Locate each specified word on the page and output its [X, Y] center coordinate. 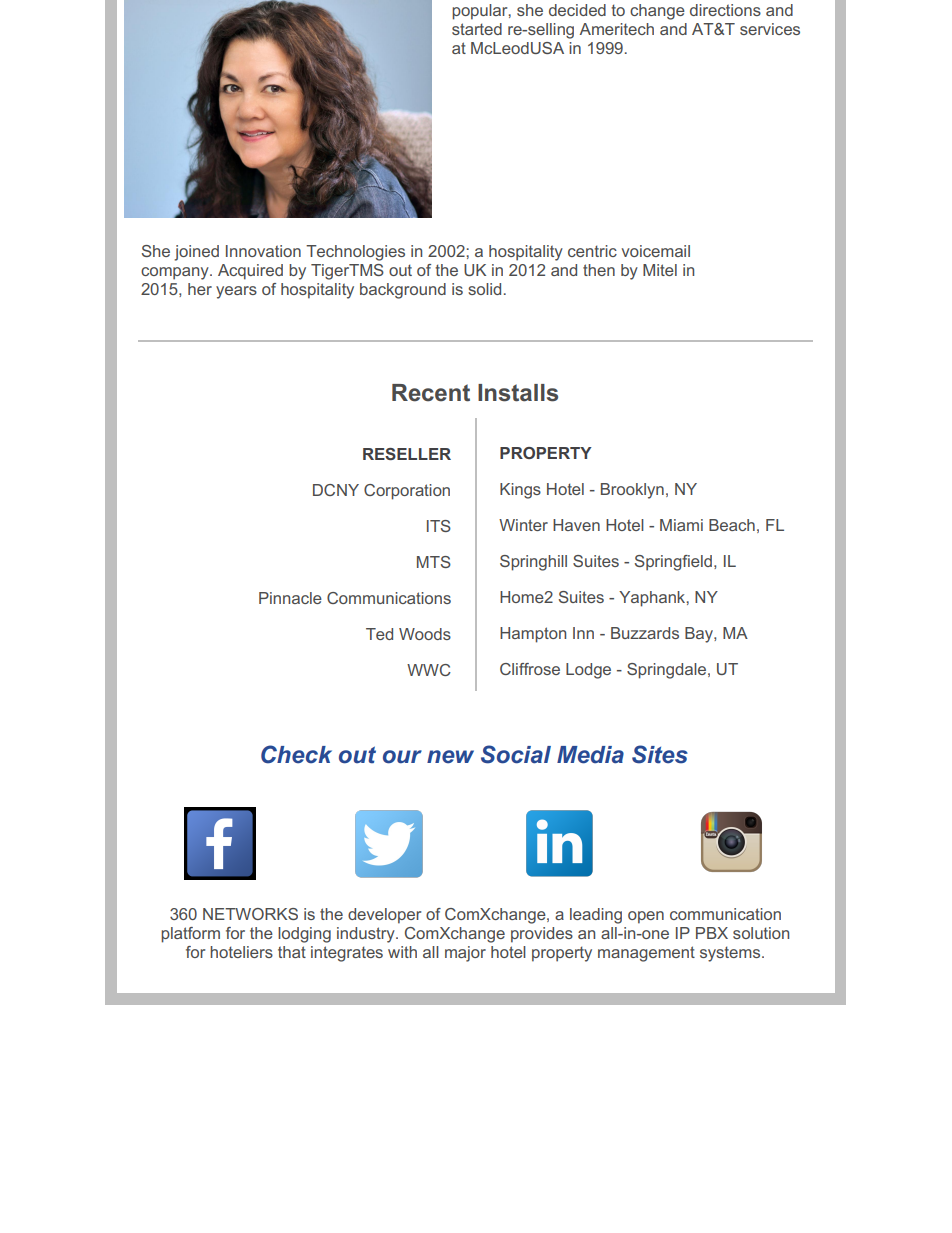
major [465, 954]
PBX [712, 933]
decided [577, 10]
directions [725, 10]
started [477, 29]
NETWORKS [250, 914]
